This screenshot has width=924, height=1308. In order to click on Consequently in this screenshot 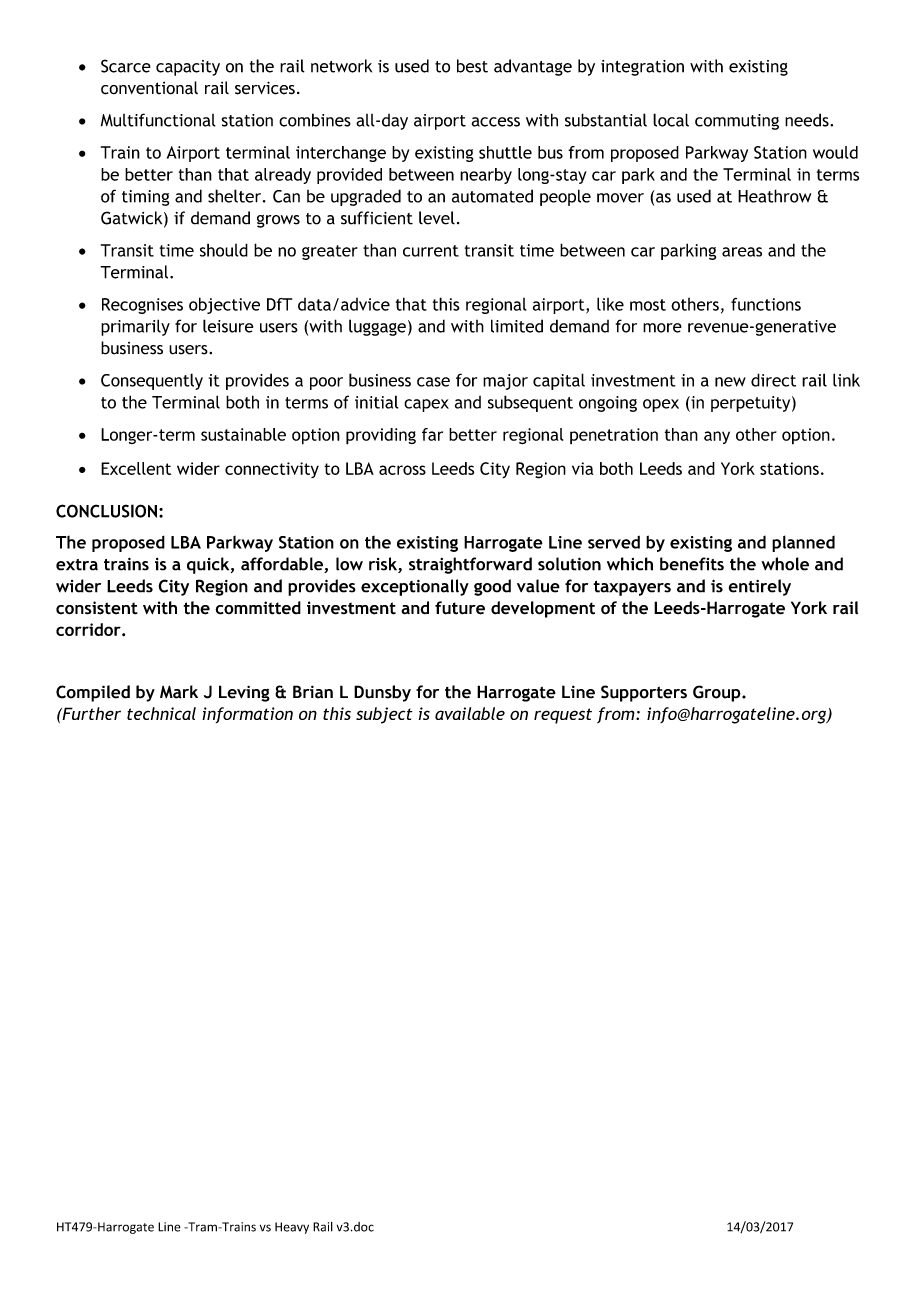, I will do `click(152, 381)`.
